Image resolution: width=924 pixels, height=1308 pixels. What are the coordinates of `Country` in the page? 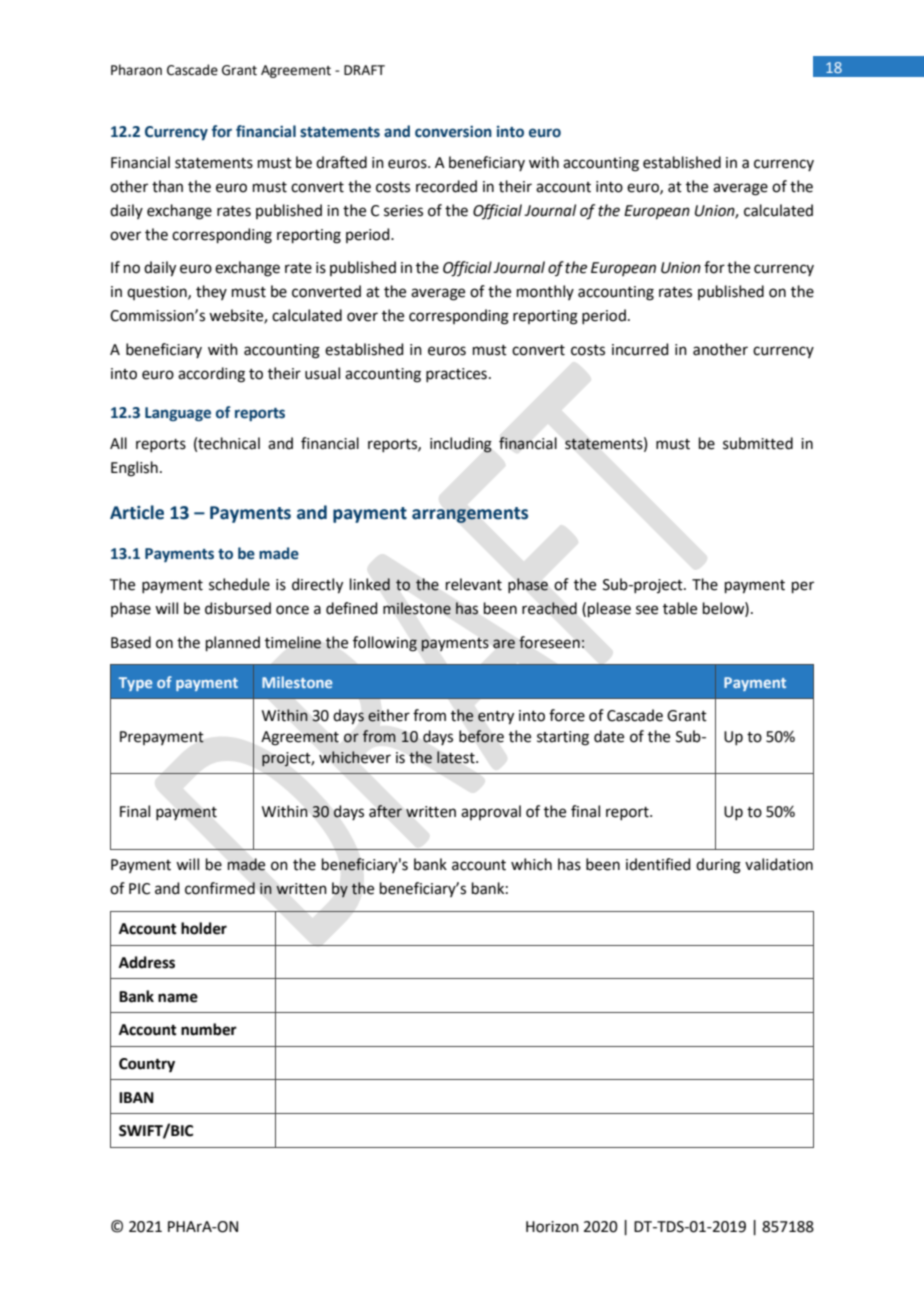 It's located at (147, 1065).
